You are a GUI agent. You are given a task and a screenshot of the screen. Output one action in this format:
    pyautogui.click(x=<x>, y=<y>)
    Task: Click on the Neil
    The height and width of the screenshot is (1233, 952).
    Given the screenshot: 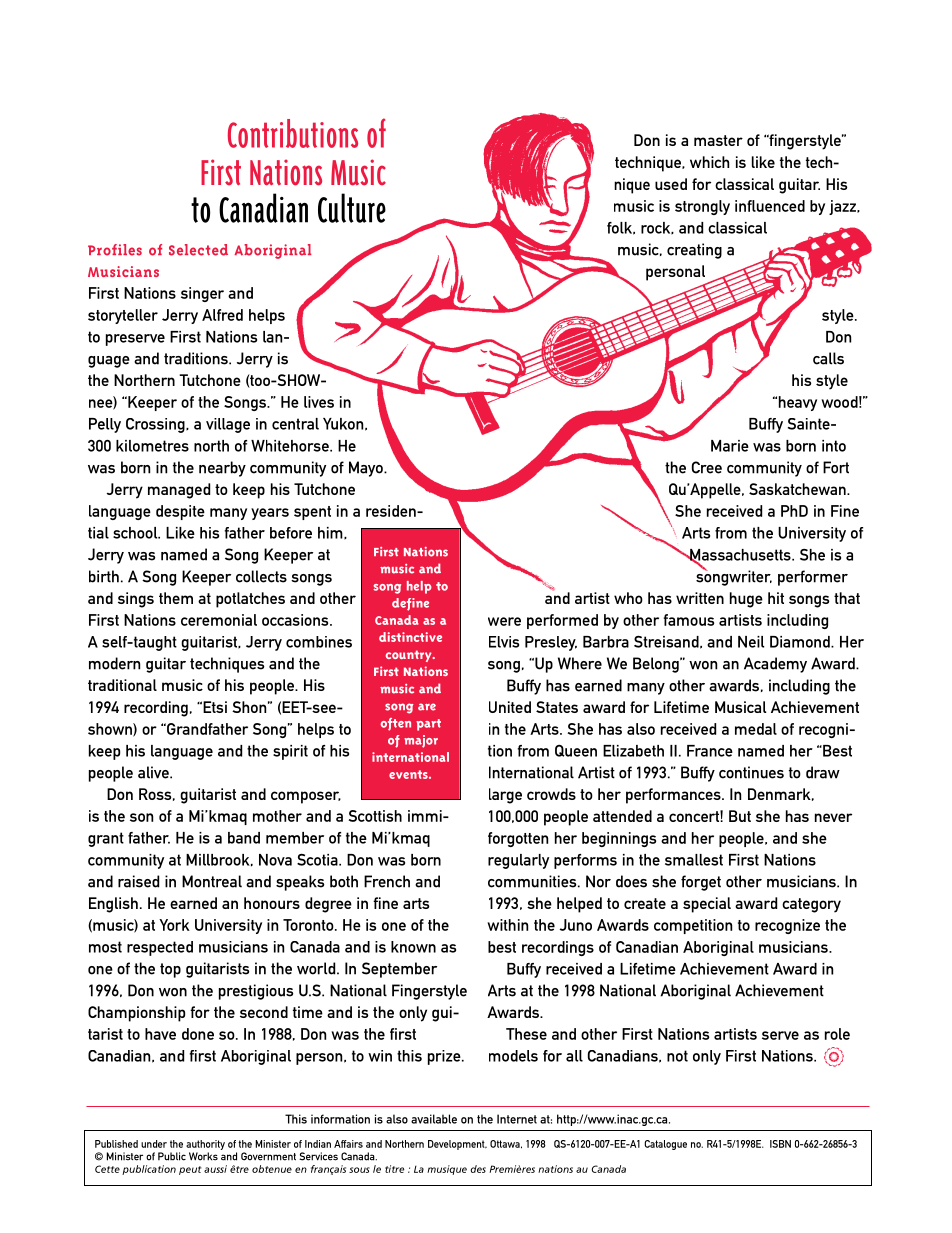 What is the action you would take?
    pyautogui.click(x=751, y=642)
